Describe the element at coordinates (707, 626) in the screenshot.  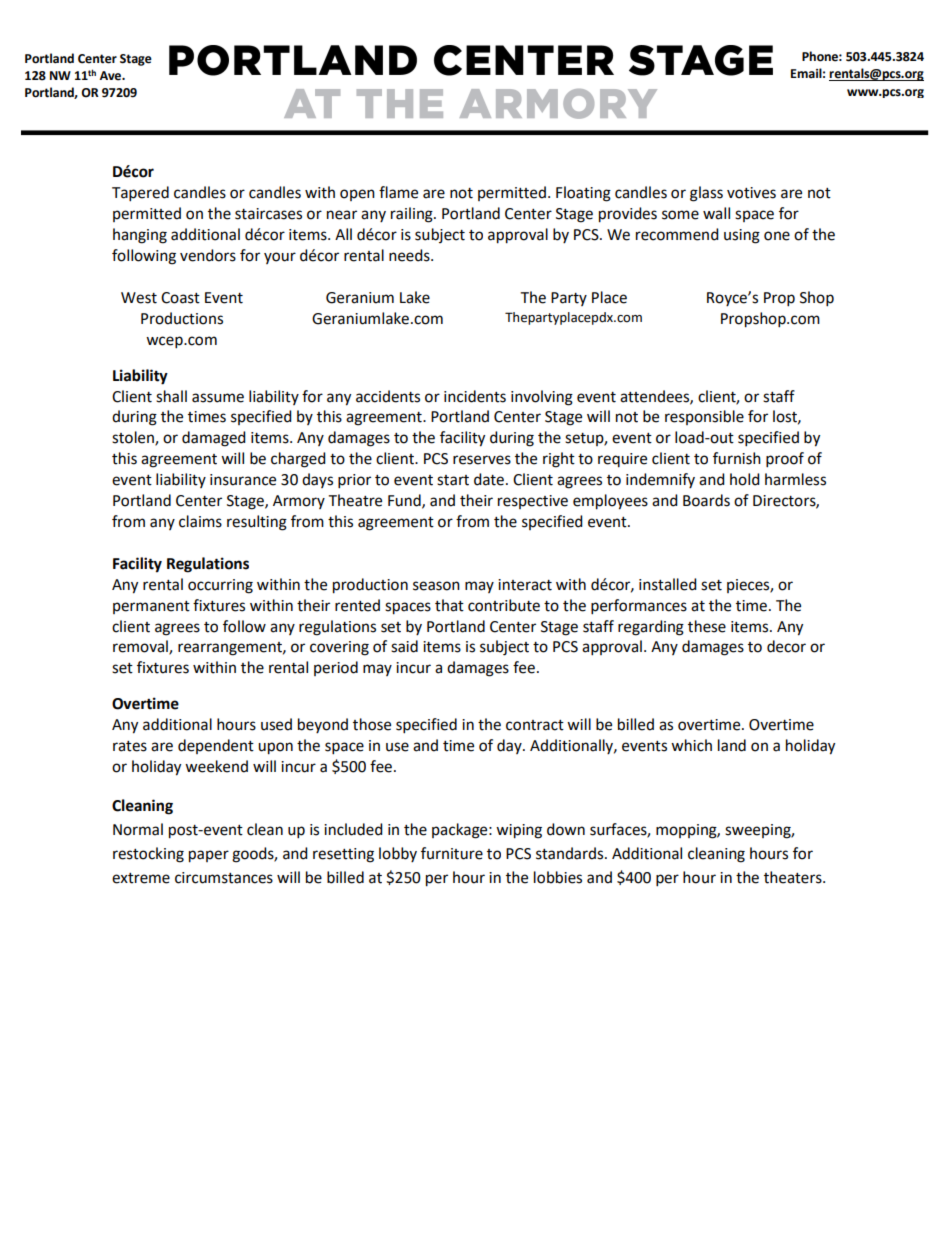
I see `these` at that location.
